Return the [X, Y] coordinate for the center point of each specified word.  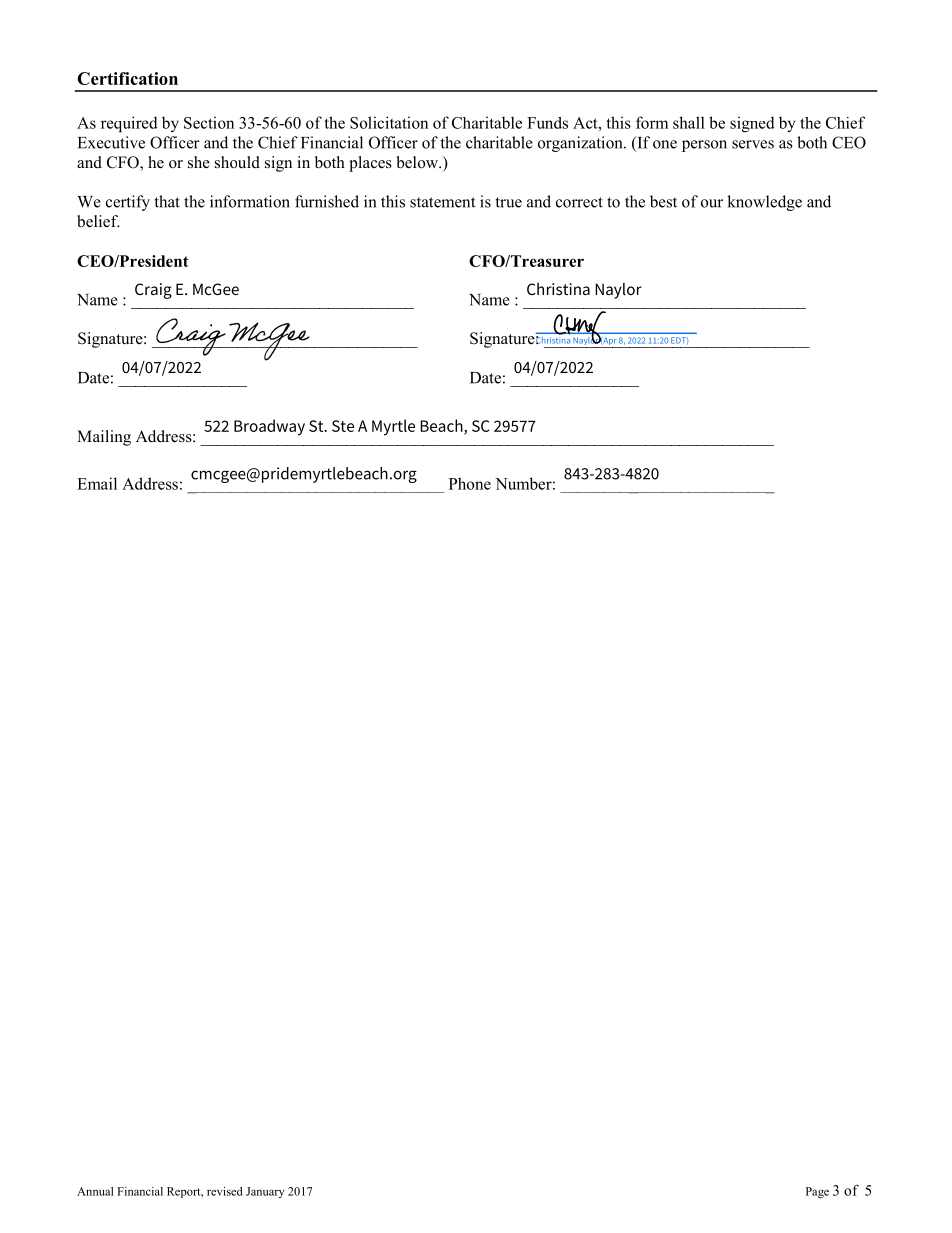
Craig [153, 291]
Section [209, 122]
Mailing [104, 438]
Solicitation [389, 122]
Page [817, 1192]
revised [224, 1191]
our [712, 203]
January [265, 1192]
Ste [343, 426]
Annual [95, 1191]
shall [689, 122]
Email [97, 483]
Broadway [269, 427]
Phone [470, 483]
